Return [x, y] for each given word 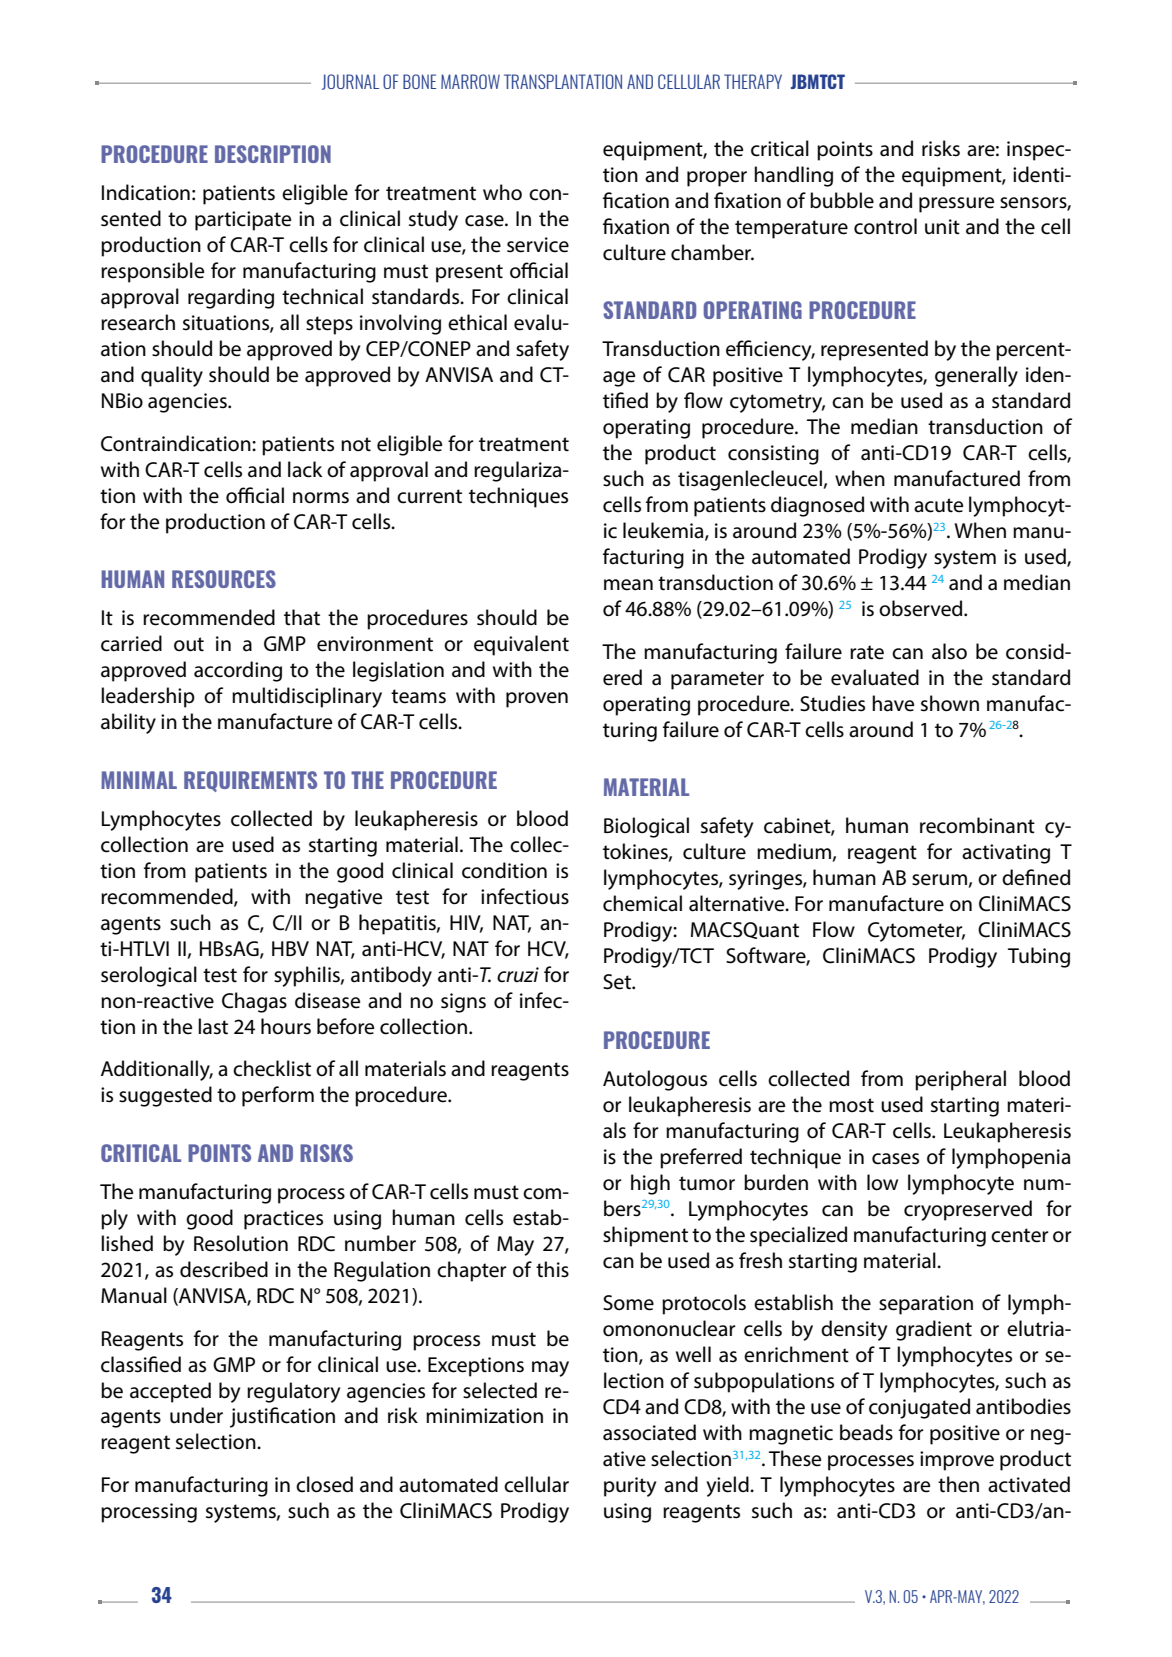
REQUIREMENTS [250, 781]
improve [957, 1461]
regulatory [293, 1392]
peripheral [960, 1080]
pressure [956, 205]
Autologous [655, 1080]
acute [938, 505]
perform [278, 1096]
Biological [646, 827]
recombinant [977, 825]
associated [649, 1432]
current [429, 496]
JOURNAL [350, 82]
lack [305, 469]
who [502, 192]
